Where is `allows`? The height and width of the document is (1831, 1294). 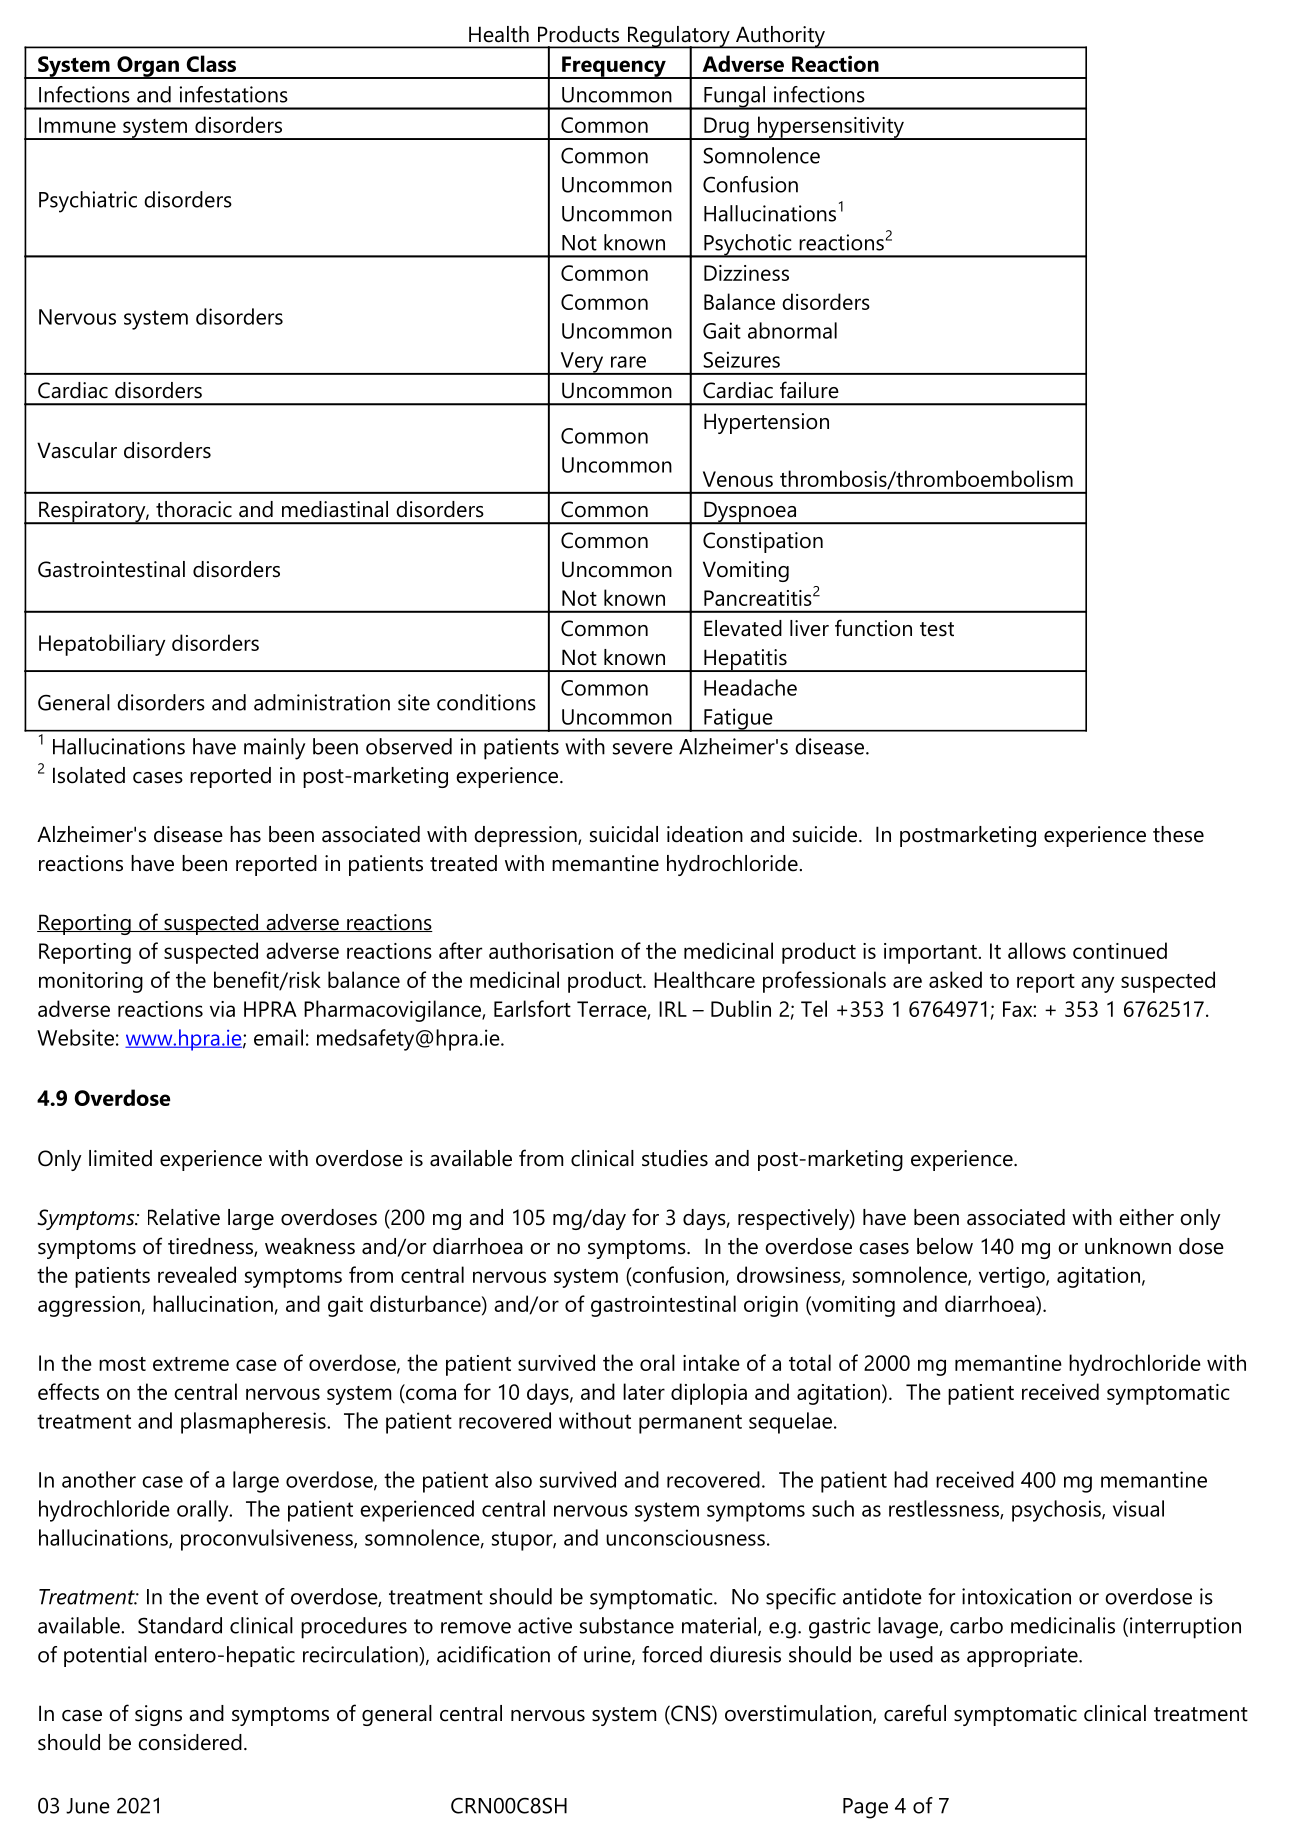 allows is located at coordinates (1037, 950).
